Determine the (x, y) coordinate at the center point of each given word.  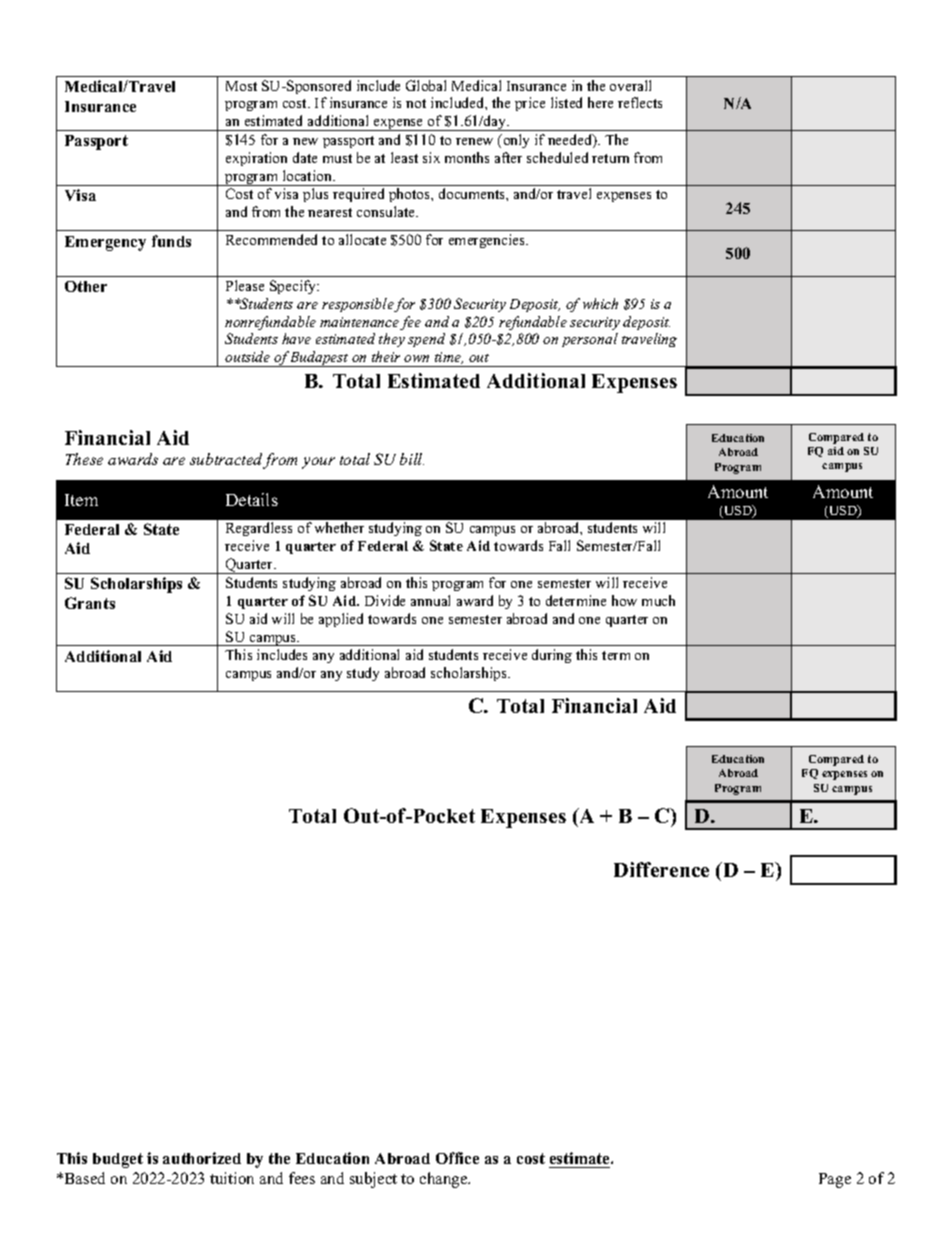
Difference (661, 869)
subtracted (227, 461)
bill (412, 459)
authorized (202, 1158)
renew (474, 141)
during (552, 656)
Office (457, 1158)
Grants (90, 603)
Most (241, 86)
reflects (640, 102)
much (658, 600)
